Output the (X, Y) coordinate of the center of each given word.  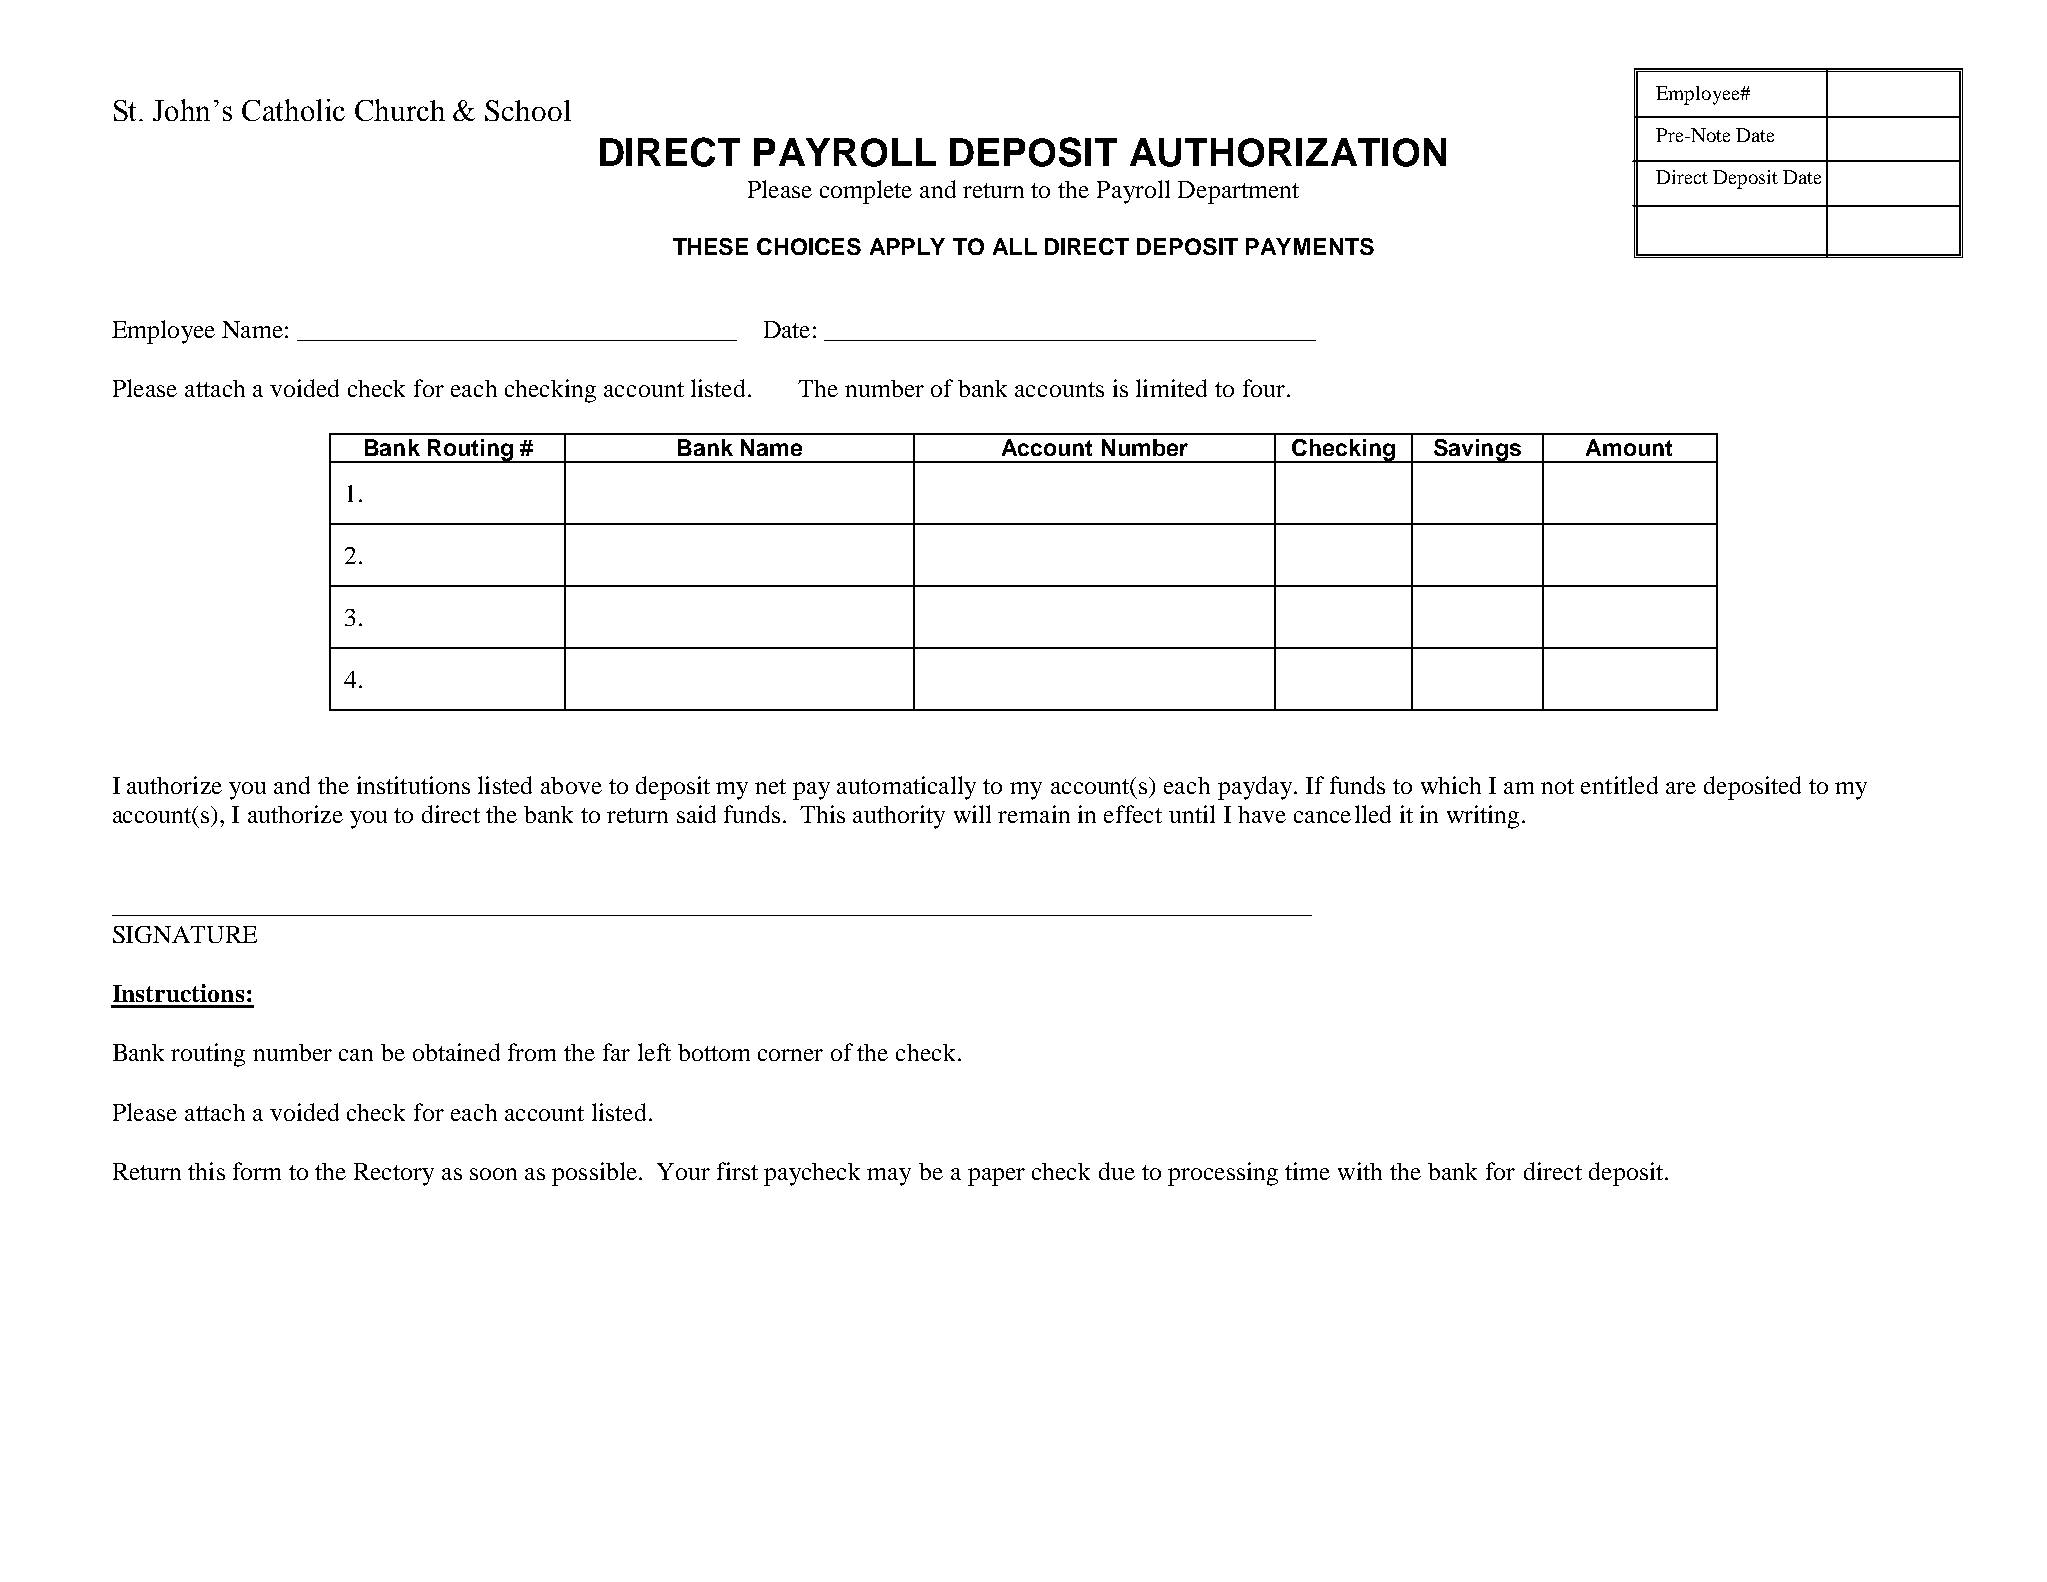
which (1451, 785)
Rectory (394, 1174)
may (889, 1177)
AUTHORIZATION (1288, 152)
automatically (906, 788)
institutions (413, 785)
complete (866, 192)
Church (400, 110)
